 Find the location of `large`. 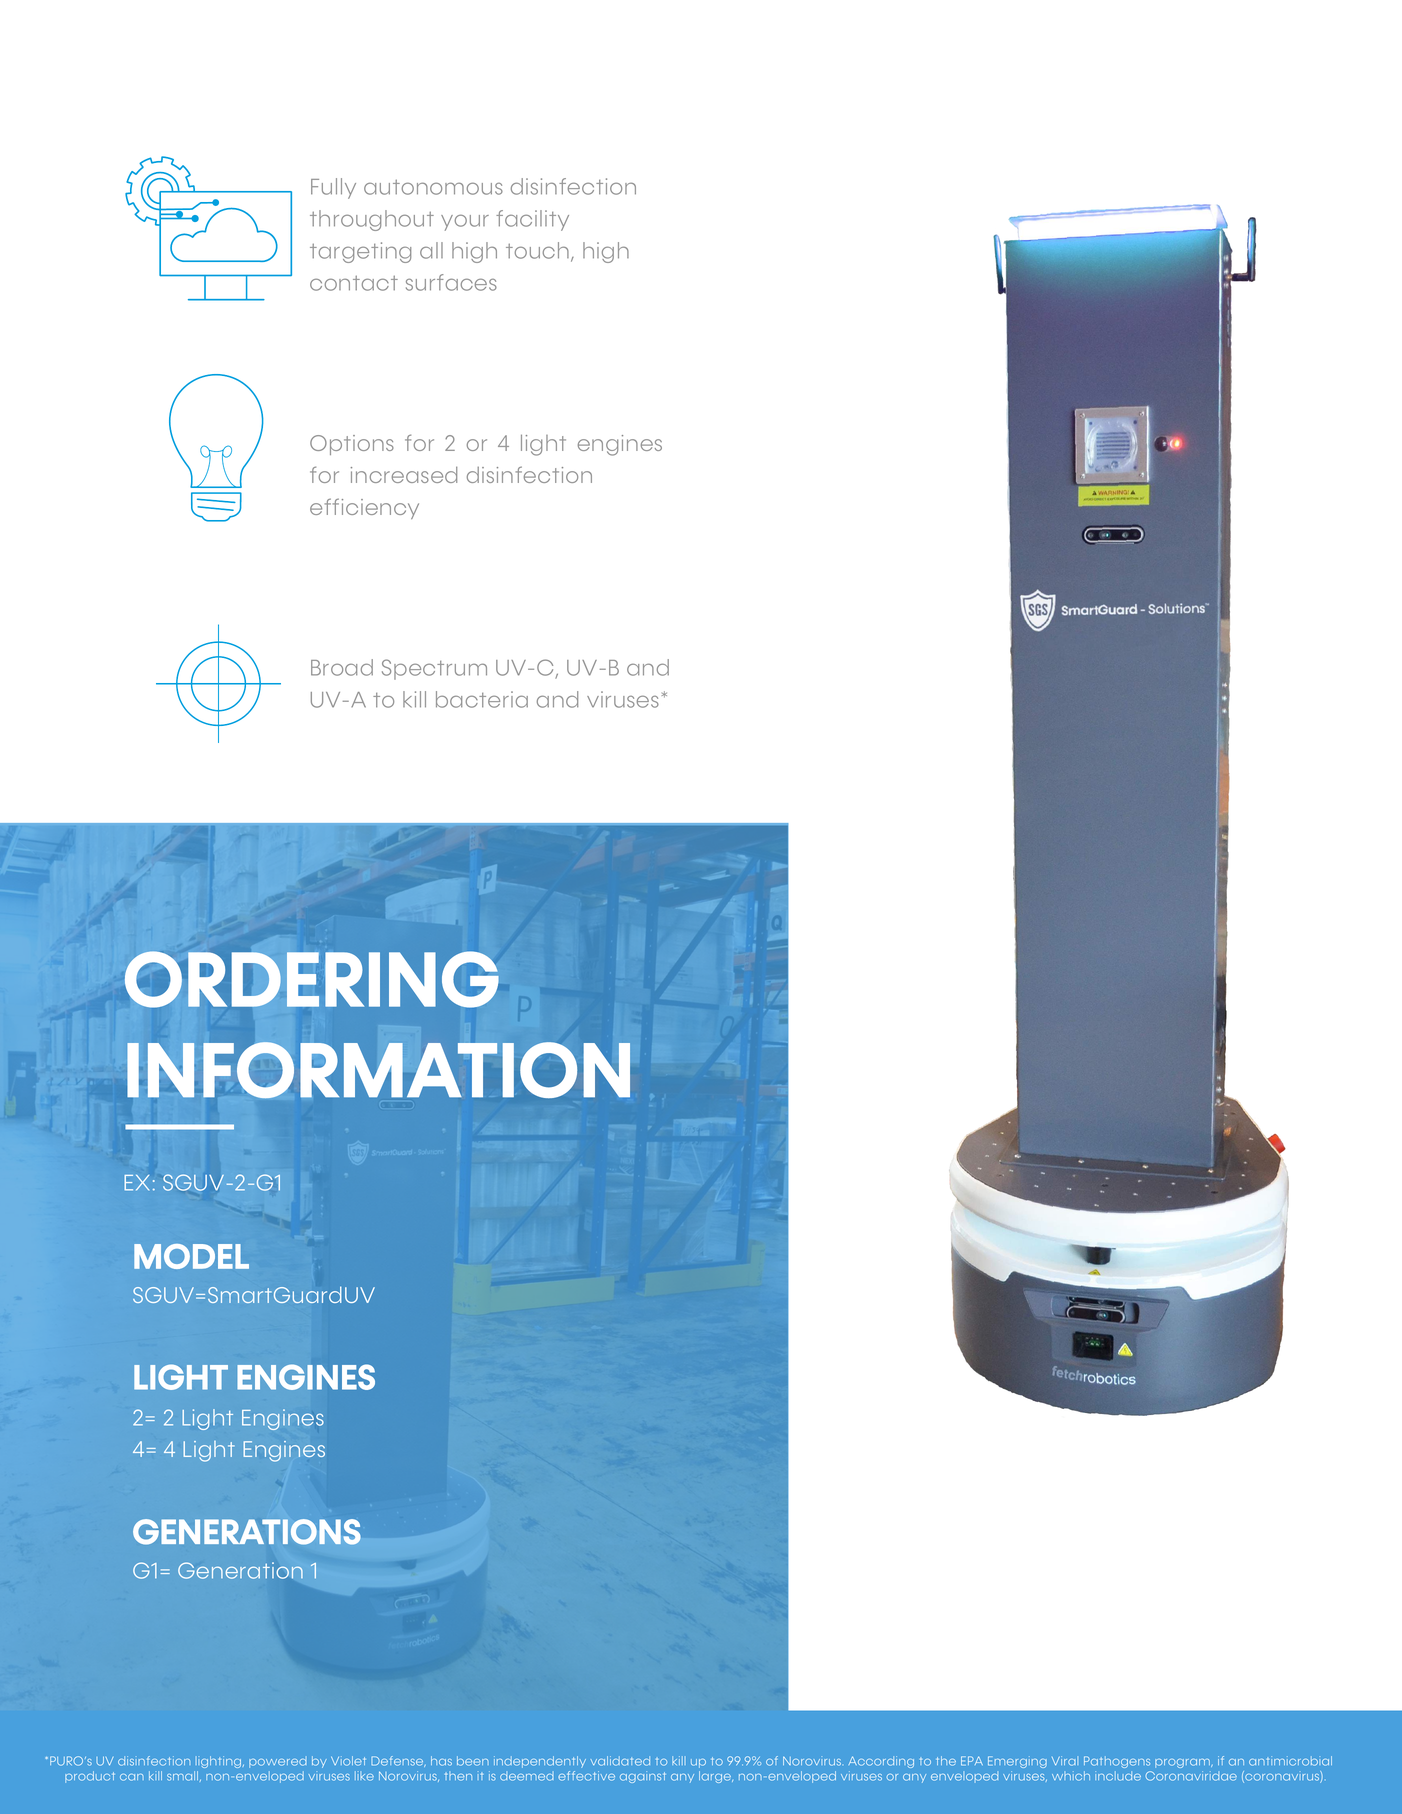

large is located at coordinates (716, 1777).
